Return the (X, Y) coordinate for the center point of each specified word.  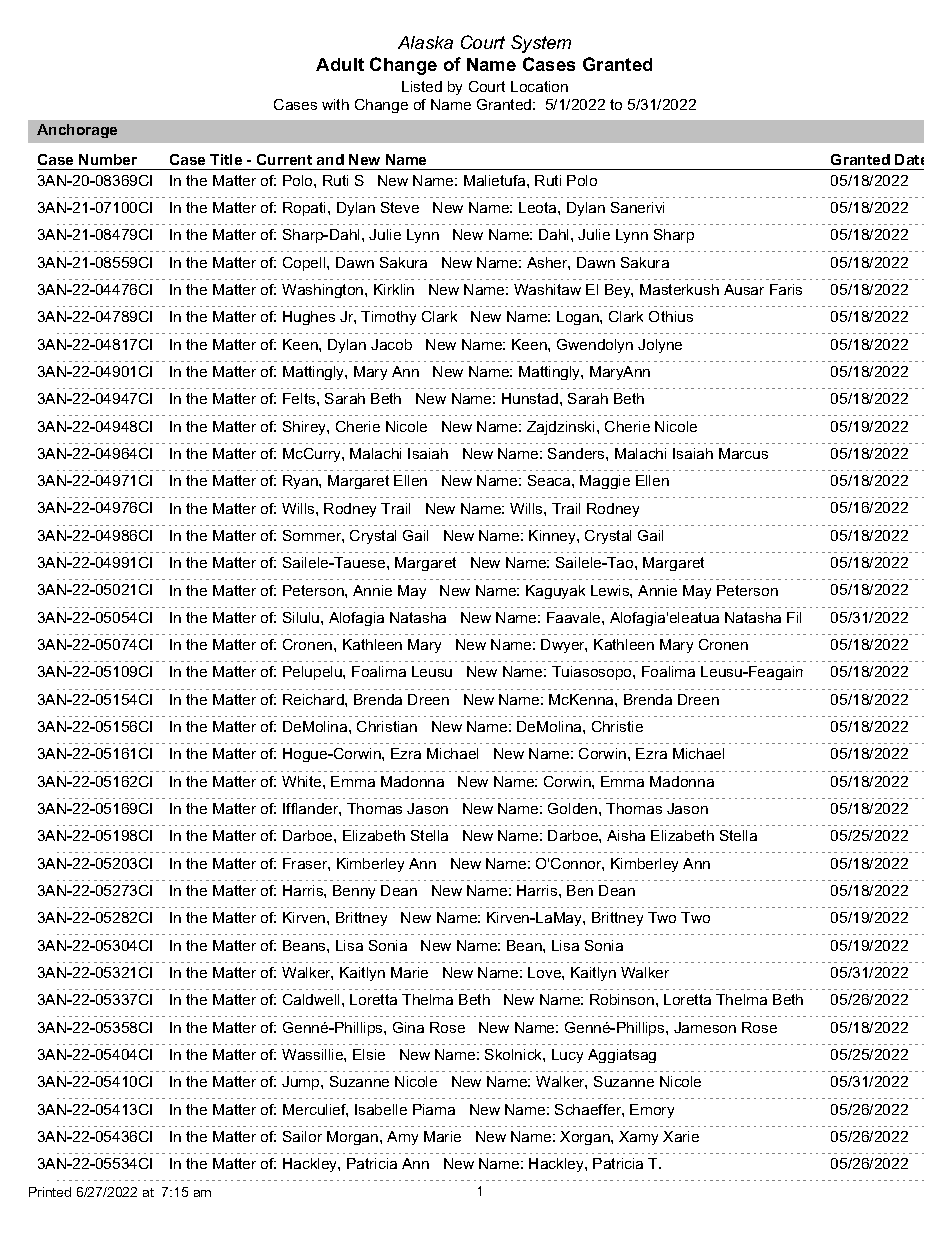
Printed (50, 1192)
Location (539, 86)
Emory (652, 1111)
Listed (422, 86)
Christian (387, 726)
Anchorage (77, 131)
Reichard (314, 699)
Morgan (354, 1138)
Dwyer (564, 646)
